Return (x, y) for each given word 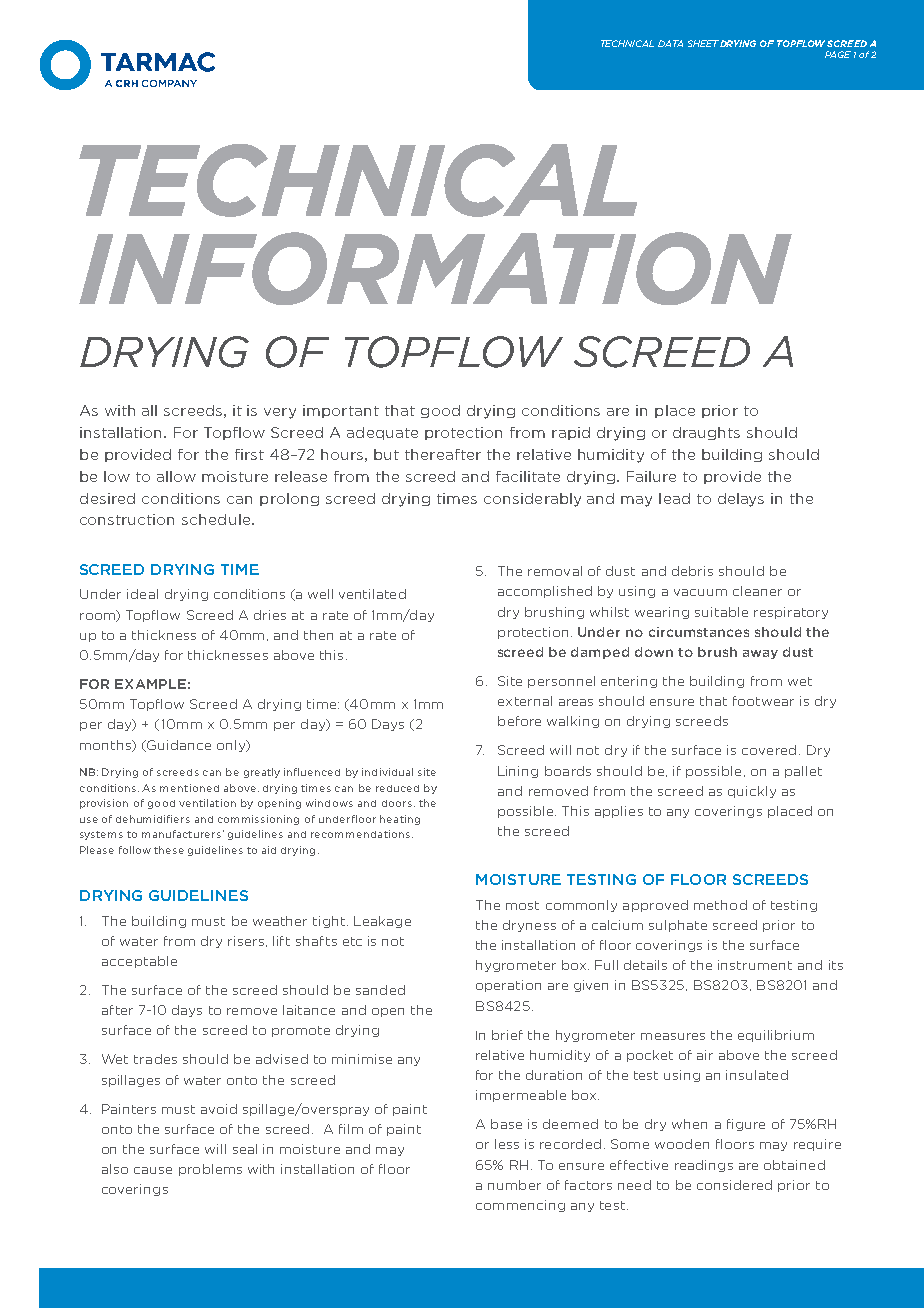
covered (769, 750)
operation (508, 986)
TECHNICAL (627, 43)
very (280, 413)
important (341, 411)
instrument (755, 965)
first (249, 454)
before (519, 721)
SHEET (703, 43)
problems (210, 1170)
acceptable (139, 962)
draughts (706, 433)
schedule (217, 519)
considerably (532, 500)
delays (741, 500)
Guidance (178, 746)
